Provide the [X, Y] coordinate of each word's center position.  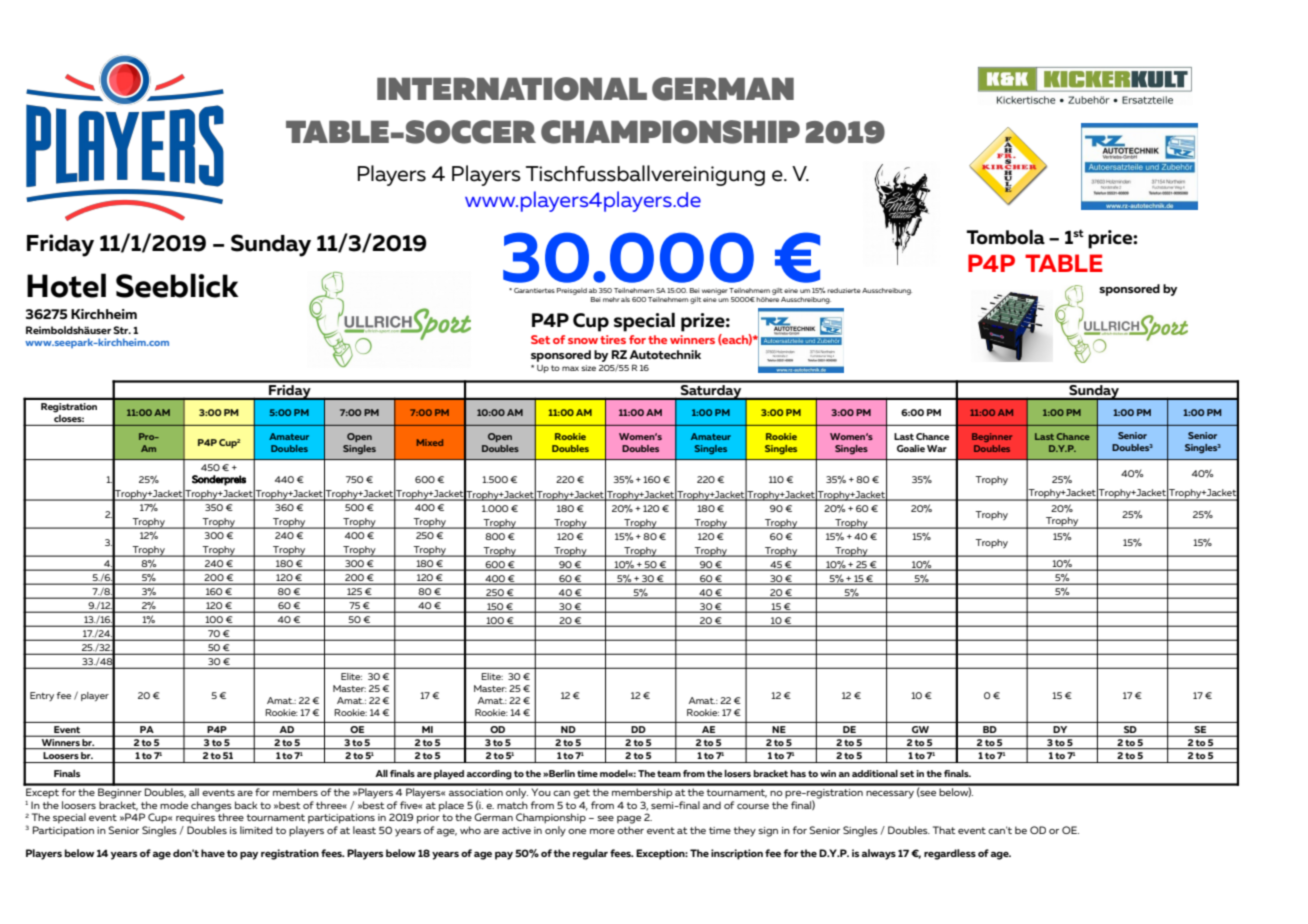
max [570, 368]
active [516, 830]
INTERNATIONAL [512, 89]
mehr [611, 299]
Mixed [430, 442]
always [879, 854]
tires [613, 339]
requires [196, 817]
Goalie [911, 448]
